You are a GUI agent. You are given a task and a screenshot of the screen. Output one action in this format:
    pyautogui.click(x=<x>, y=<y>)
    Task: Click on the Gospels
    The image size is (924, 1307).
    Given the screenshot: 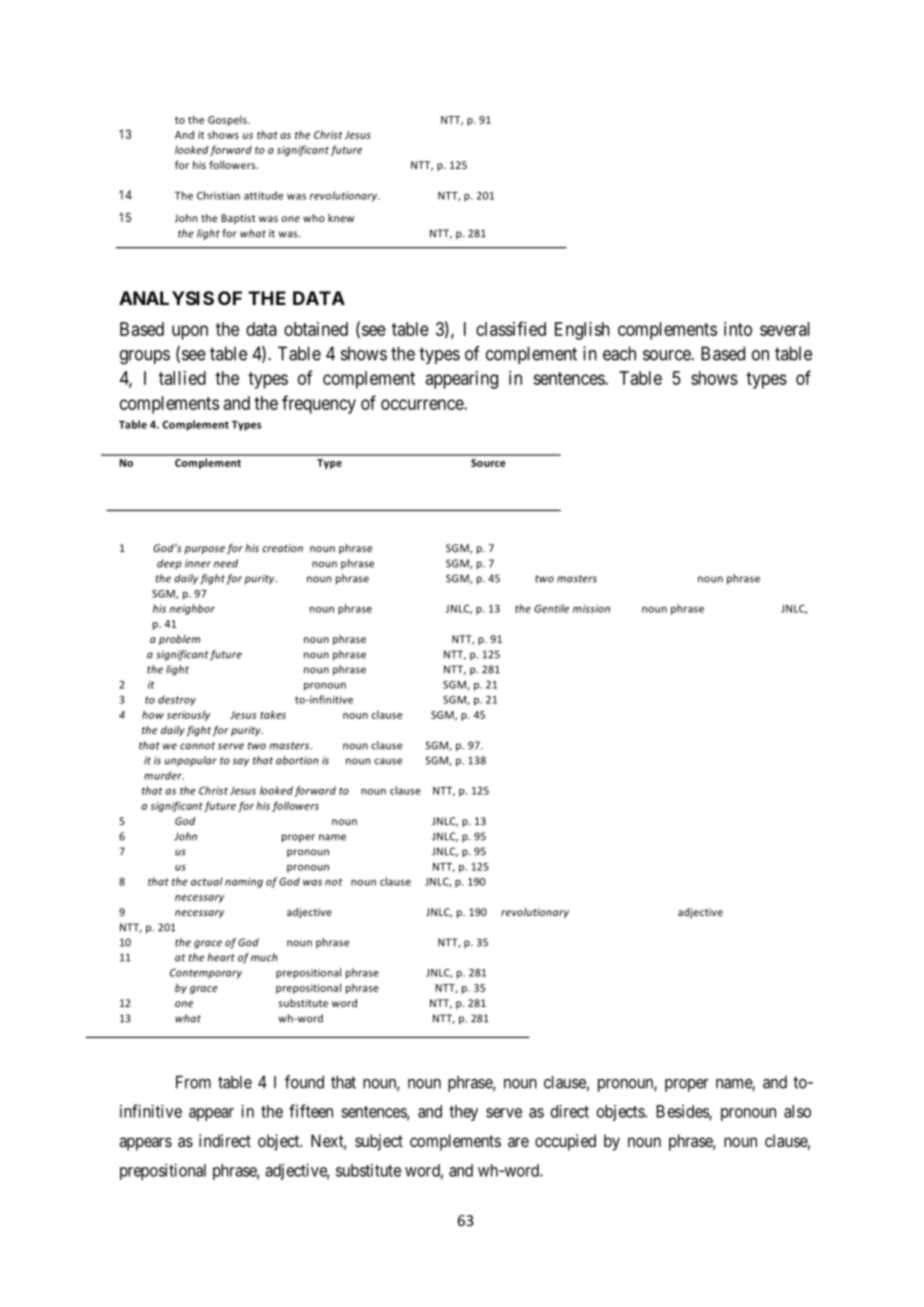 What is the action you would take?
    pyautogui.click(x=228, y=120)
